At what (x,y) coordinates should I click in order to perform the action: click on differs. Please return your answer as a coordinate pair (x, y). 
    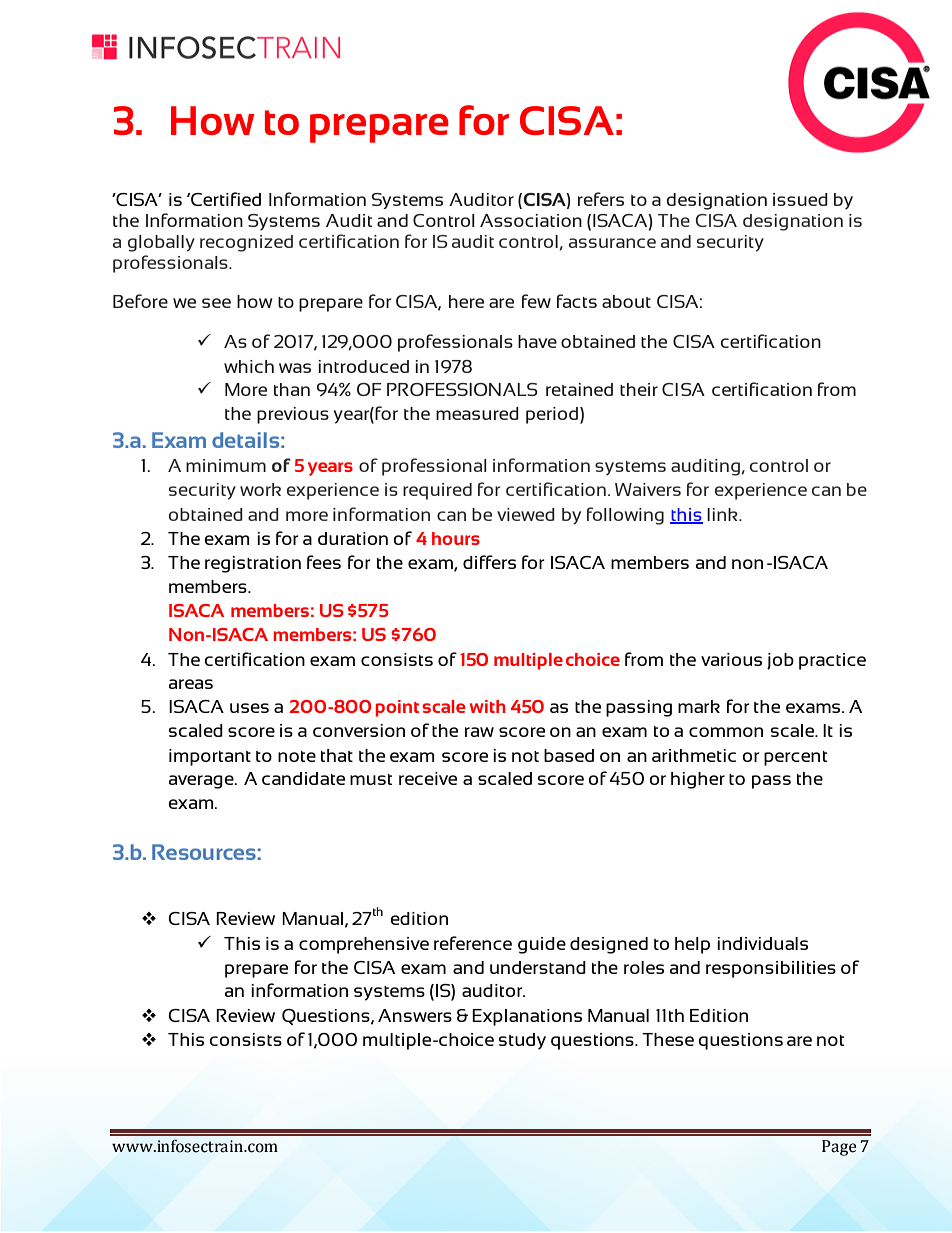
    Looking at the image, I should click on (489, 562).
